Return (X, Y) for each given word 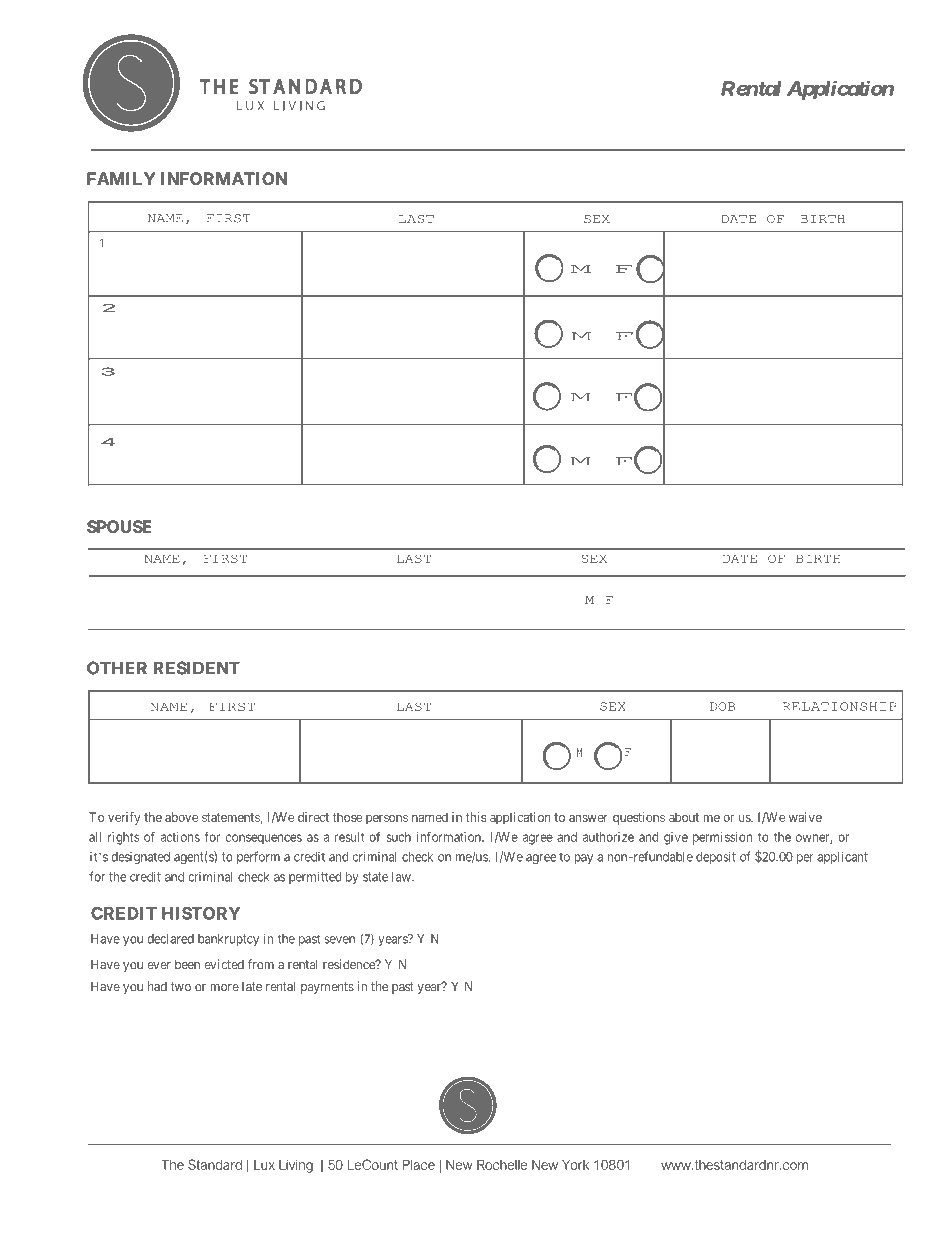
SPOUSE (119, 526)
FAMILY (121, 178)
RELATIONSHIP (840, 706)
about (684, 817)
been (187, 964)
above (181, 817)
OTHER (117, 668)
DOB (722, 706)
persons (387, 819)
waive (805, 817)
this (476, 817)
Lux (264, 1165)
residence (350, 964)
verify (124, 818)
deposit (716, 857)
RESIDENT (197, 668)
